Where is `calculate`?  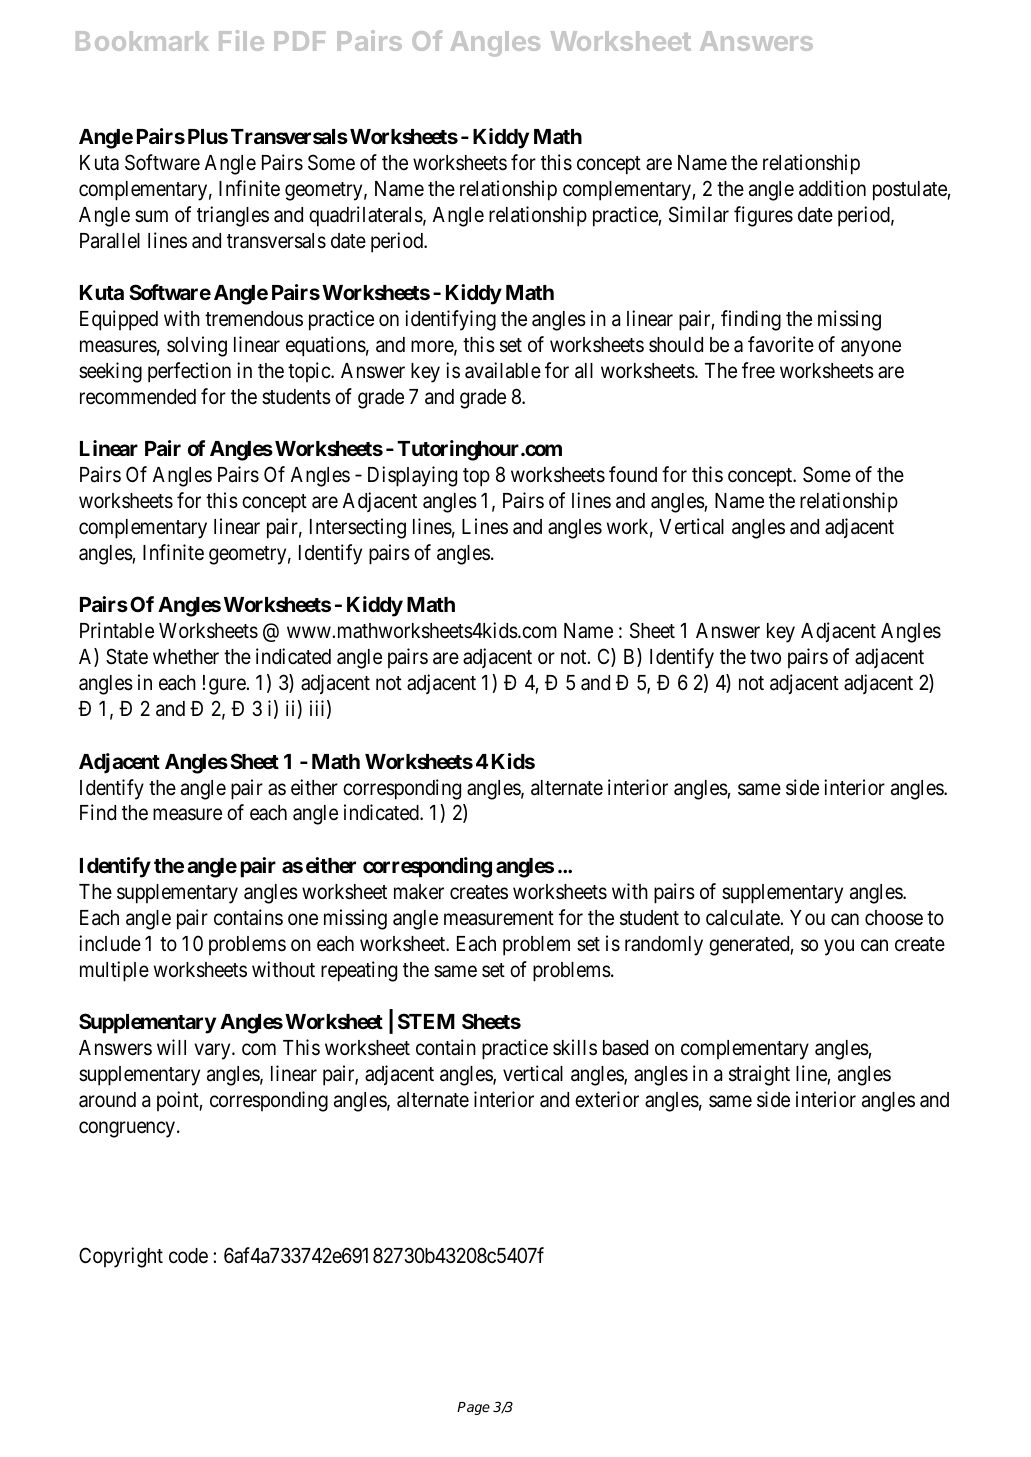 calculate is located at coordinates (743, 918).
